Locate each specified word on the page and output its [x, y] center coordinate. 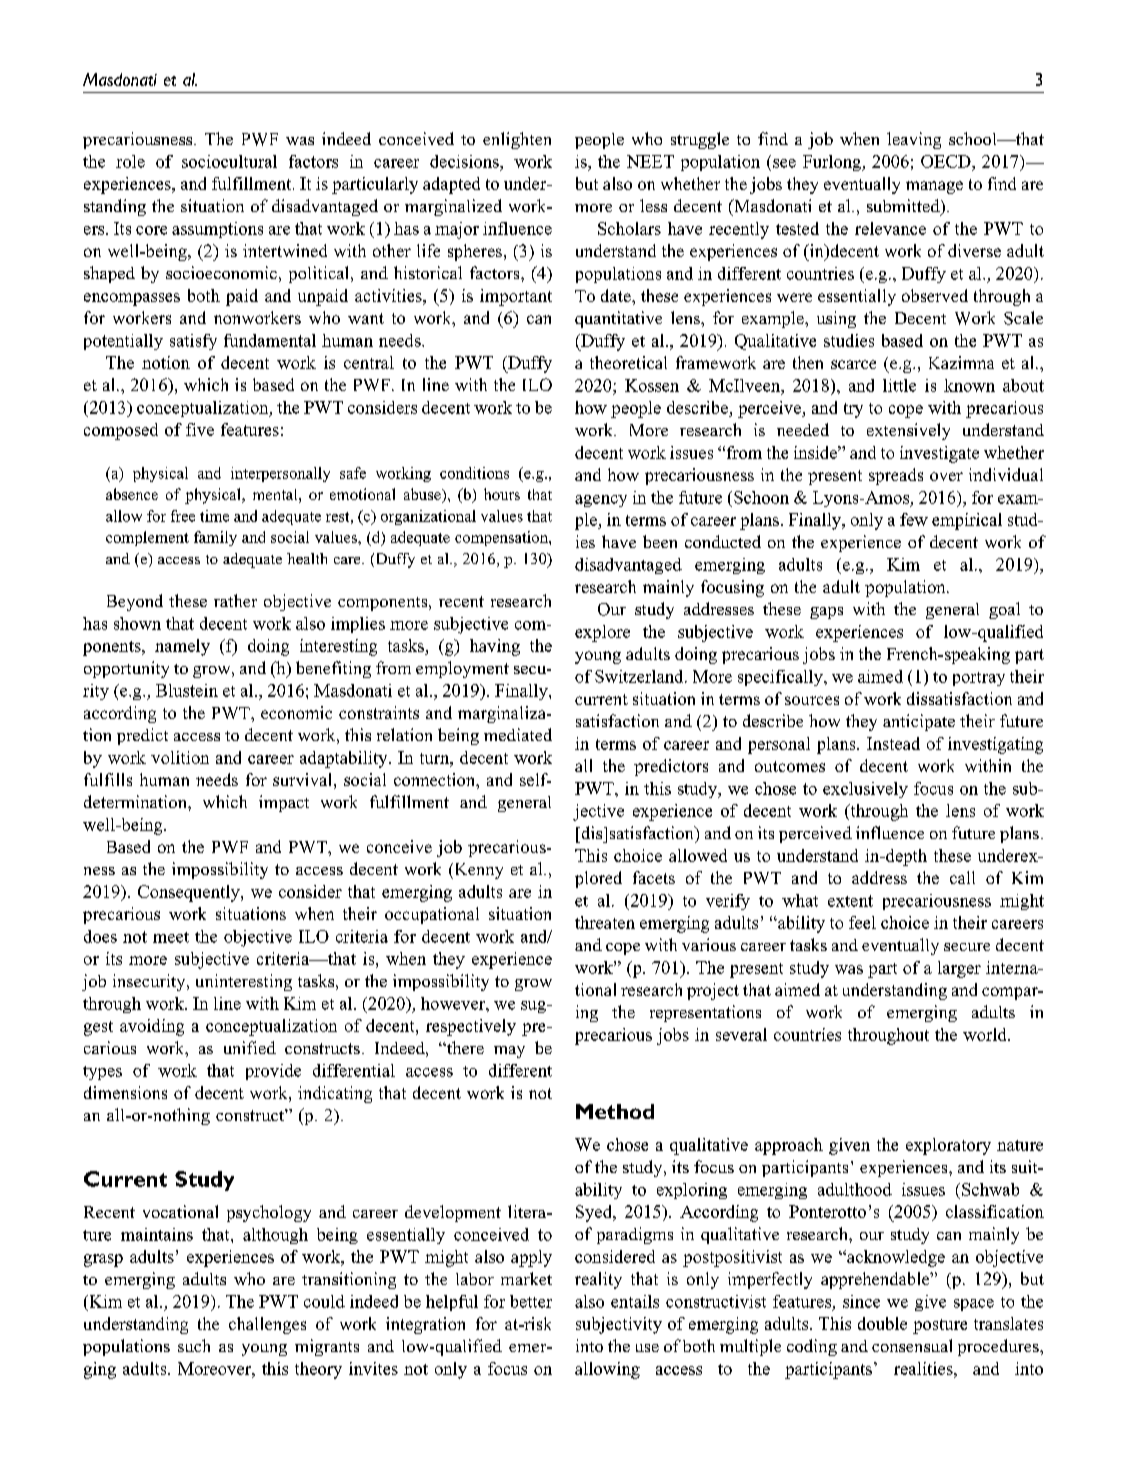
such [194, 1345]
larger [959, 969]
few [914, 519]
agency [601, 501]
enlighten [517, 140]
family [215, 538]
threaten [605, 922]
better [531, 1301]
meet [171, 937]
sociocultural [229, 161]
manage [934, 187]
